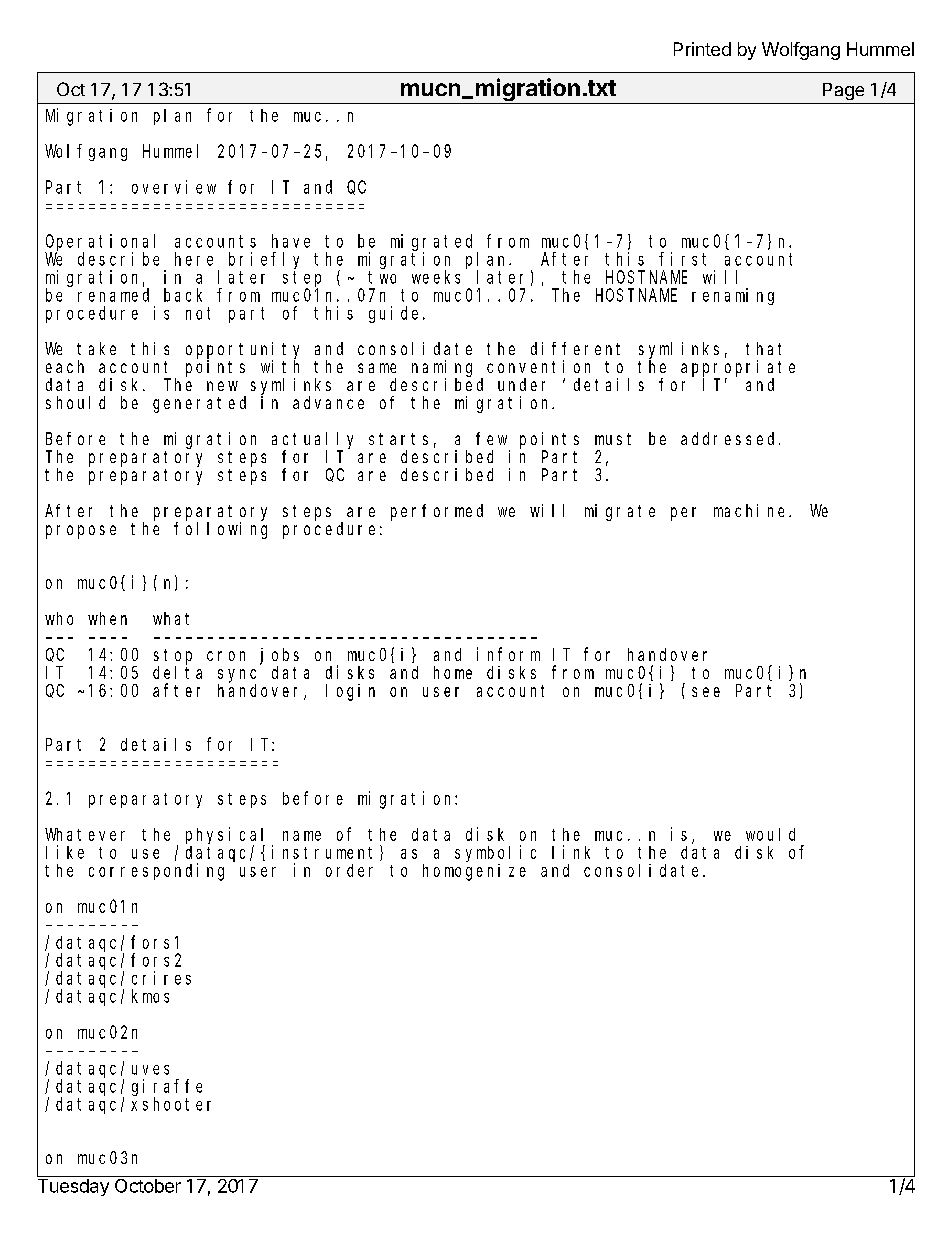  I want to click on October, so click(147, 1184).
